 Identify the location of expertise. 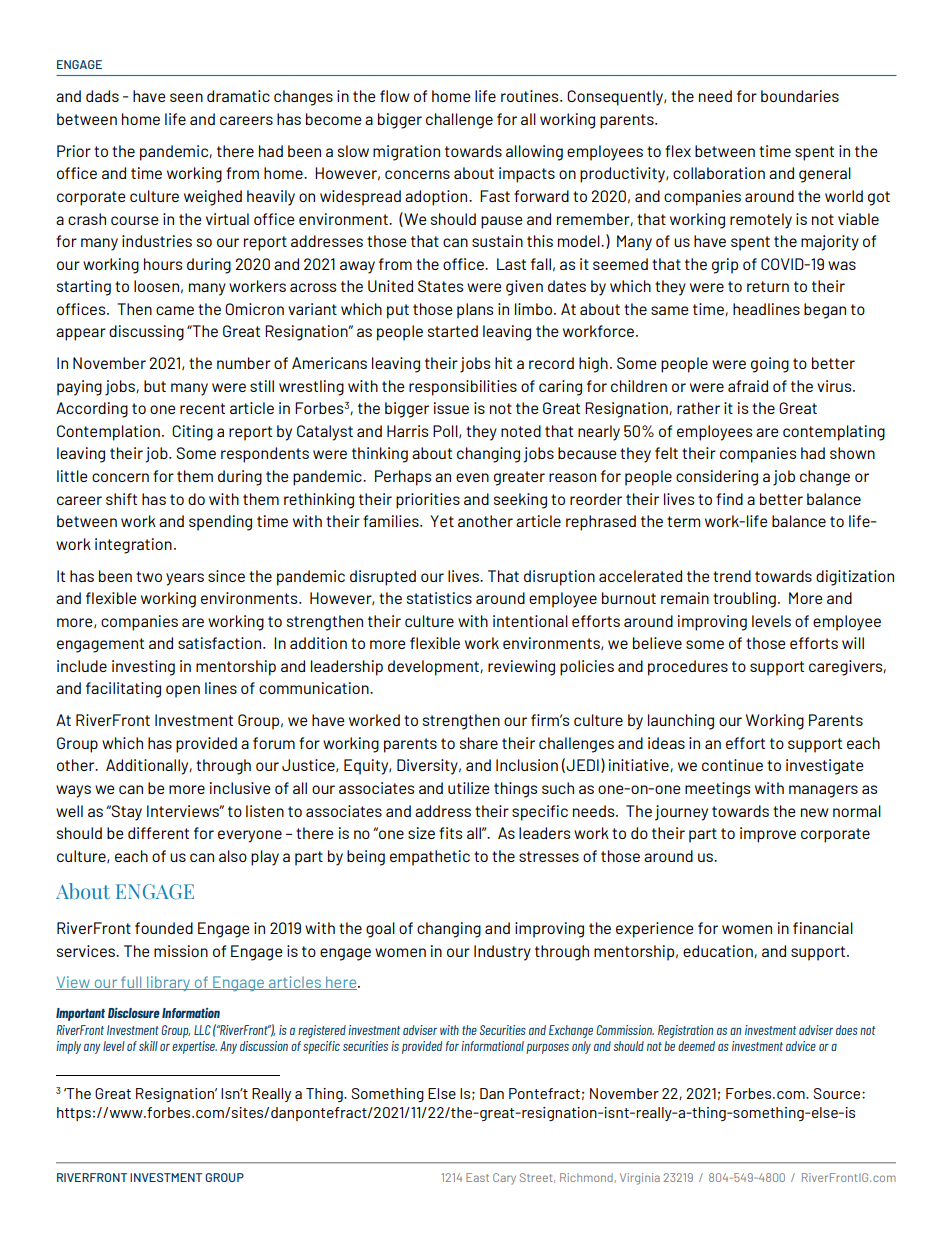
(194, 1047).
